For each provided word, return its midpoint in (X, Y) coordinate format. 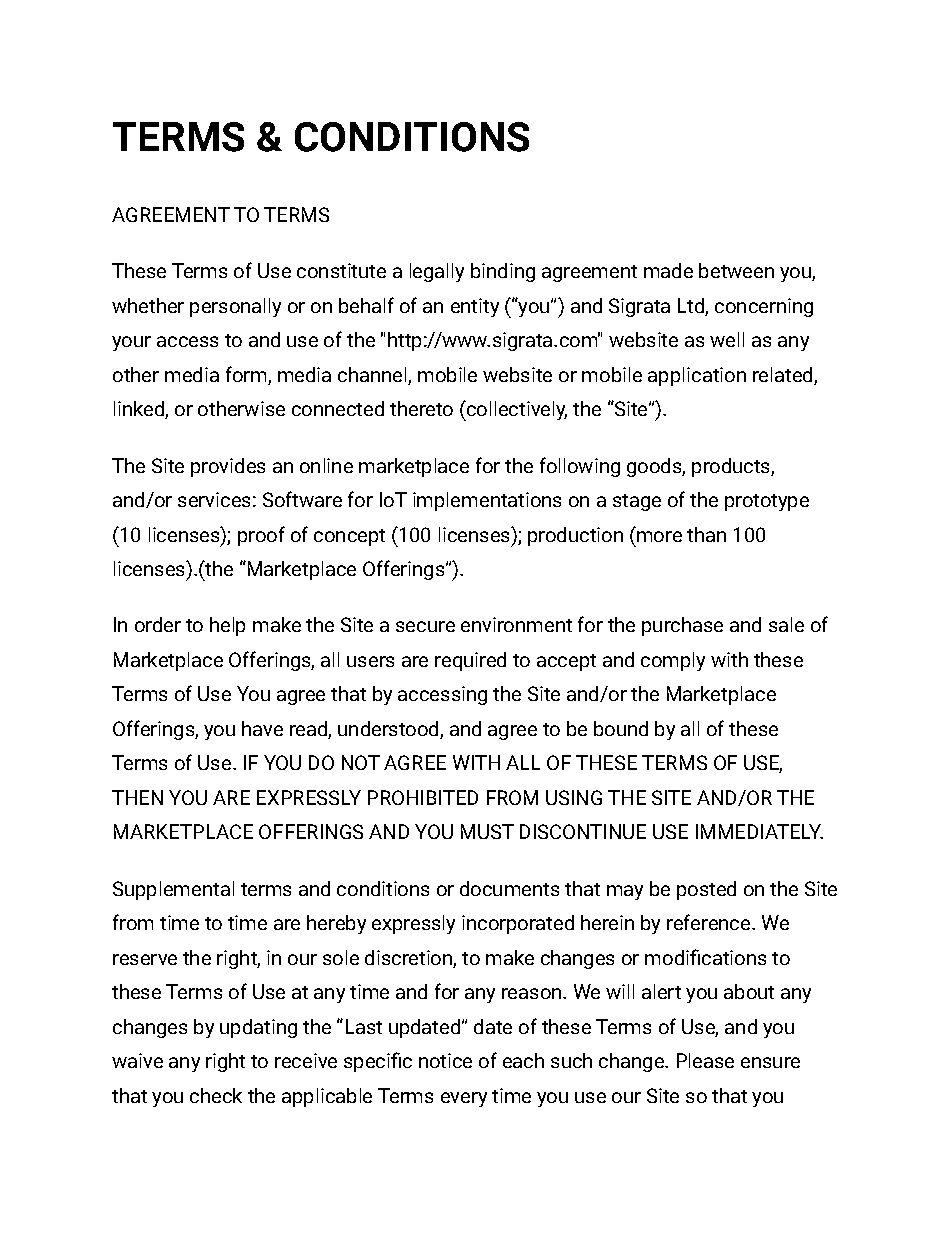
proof (261, 536)
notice (445, 1060)
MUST (487, 831)
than (706, 534)
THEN (137, 797)
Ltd (692, 307)
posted (706, 890)
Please (705, 1060)
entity (475, 307)
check (216, 1095)
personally (235, 307)
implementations (487, 501)
